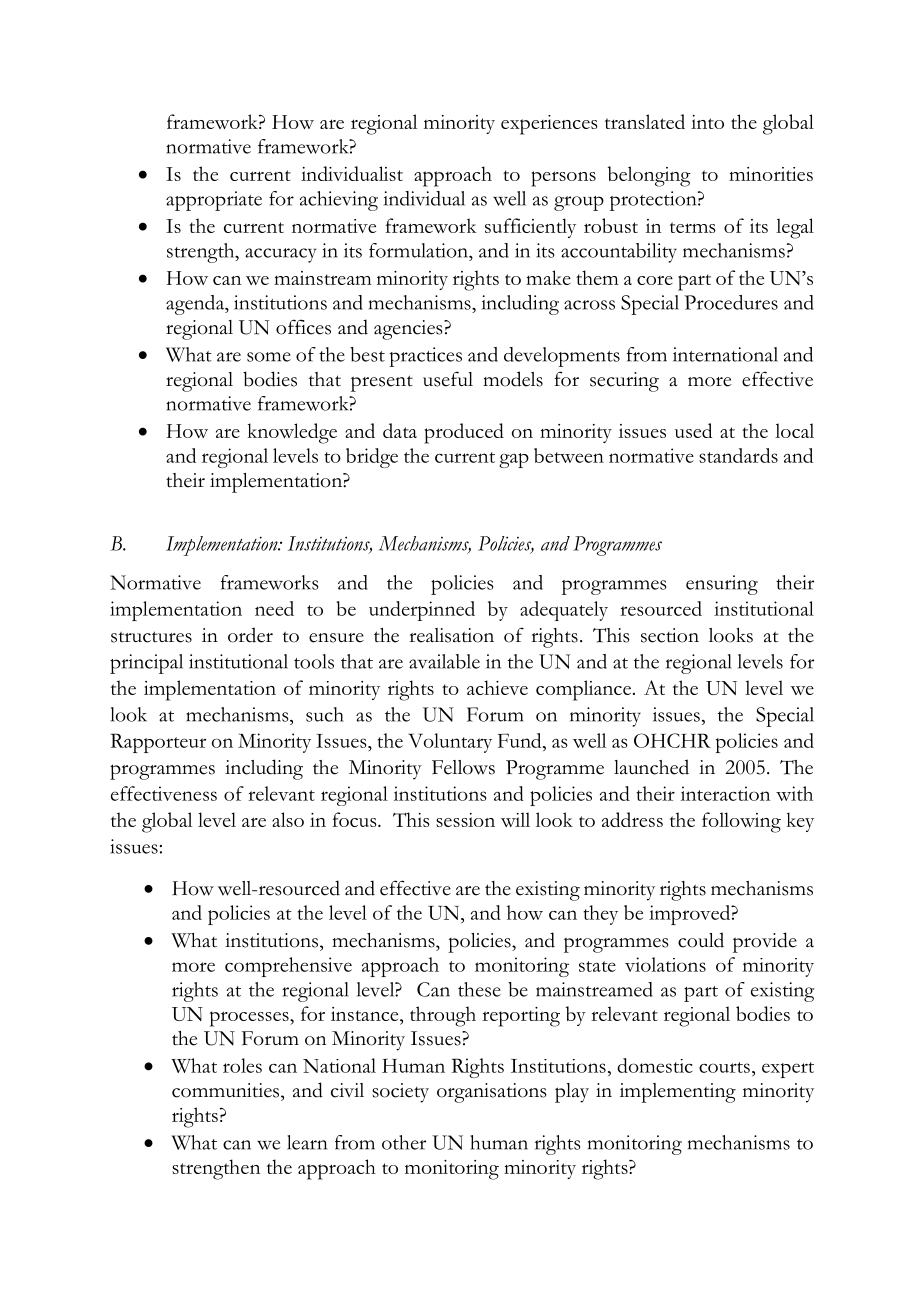 This screenshot has height=1308, width=924. What do you see at coordinates (451, 635) in the screenshot?
I see `realisation` at bounding box center [451, 635].
